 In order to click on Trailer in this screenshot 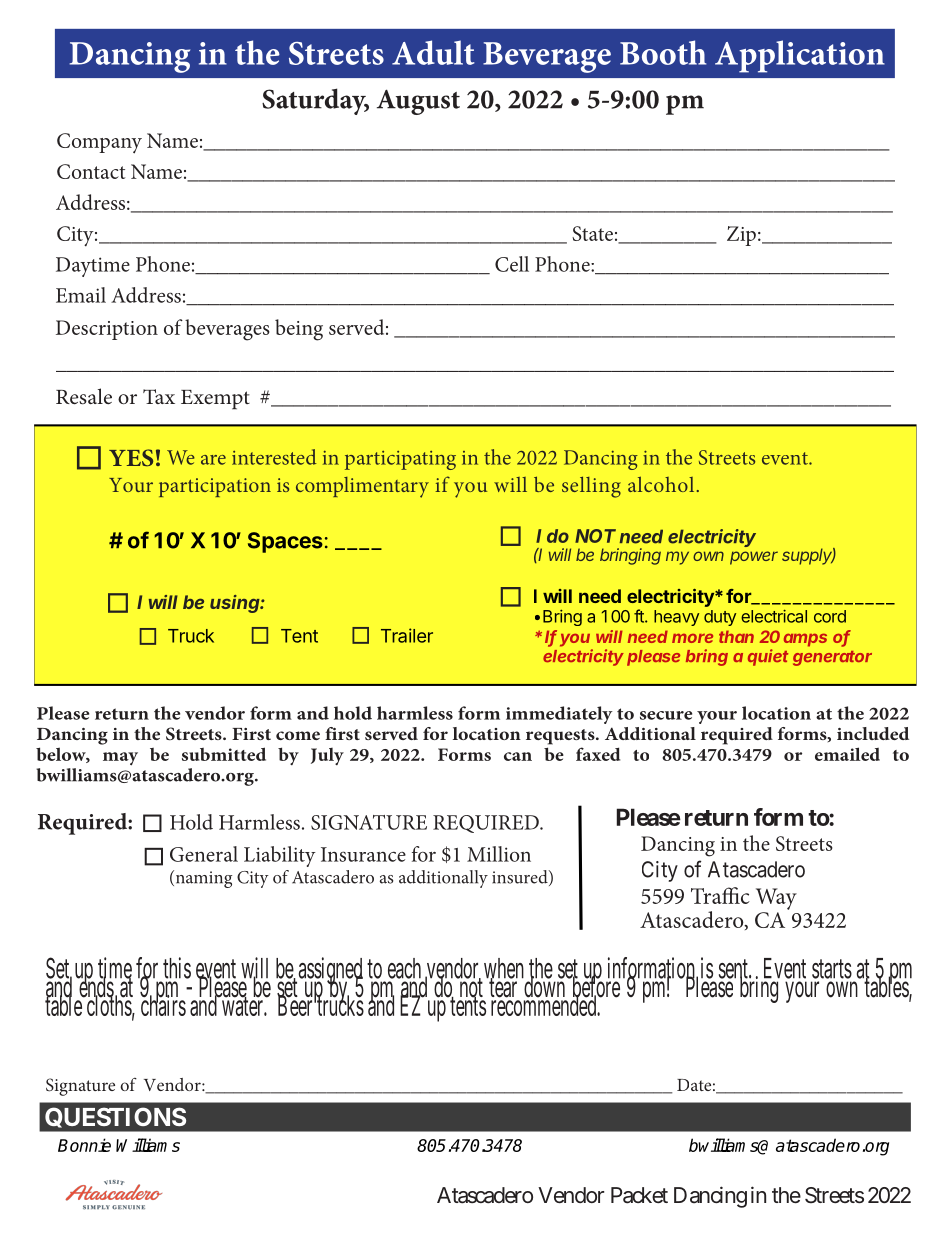, I will do `click(407, 635)`.
